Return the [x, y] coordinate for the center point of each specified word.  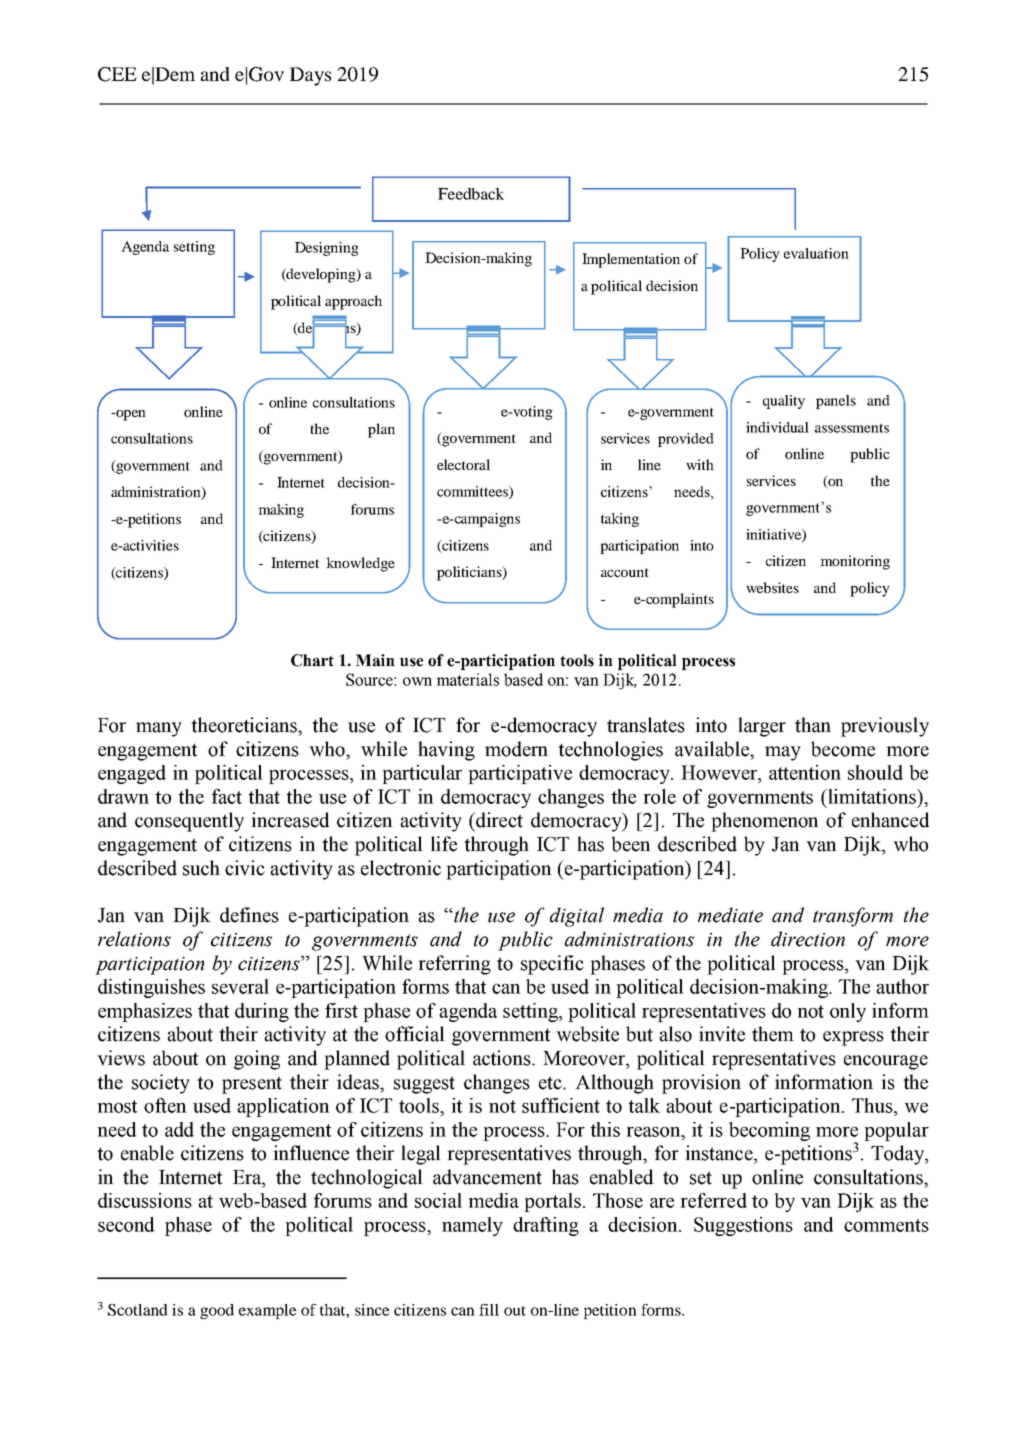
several [240, 986]
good [217, 1311]
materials [467, 679]
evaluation [816, 253]
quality [784, 402]
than [813, 725]
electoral [463, 464]
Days [310, 76]
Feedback [471, 194]
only [848, 1012]
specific [552, 965]
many [159, 729]
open [130, 415]
